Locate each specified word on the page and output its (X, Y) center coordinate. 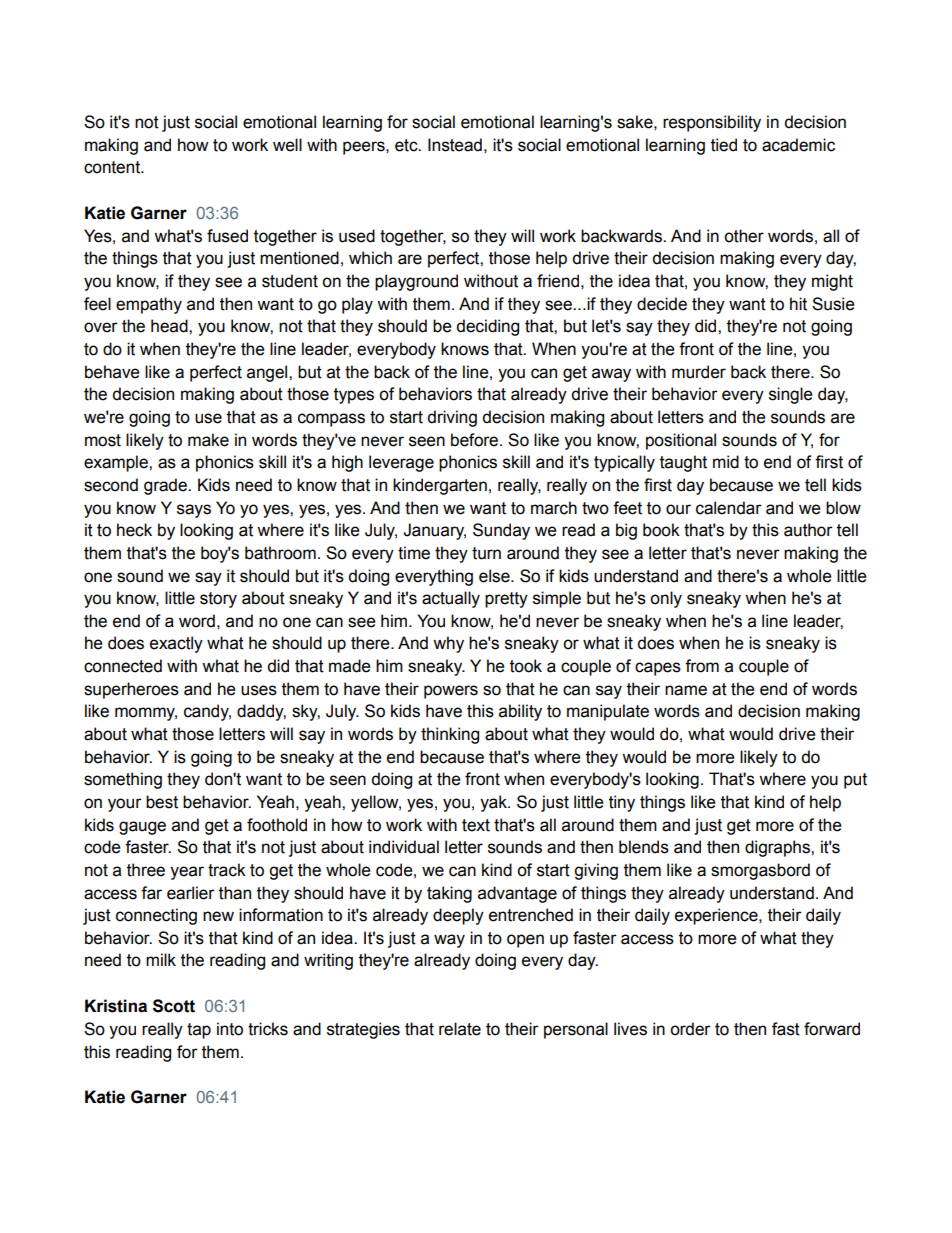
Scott (174, 1006)
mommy (146, 714)
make (208, 440)
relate (460, 1029)
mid (726, 462)
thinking (450, 735)
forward (832, 1029)
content (113, 167)
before (476, 440)
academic (798, 145)
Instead (455, 145)
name (686, 690)
